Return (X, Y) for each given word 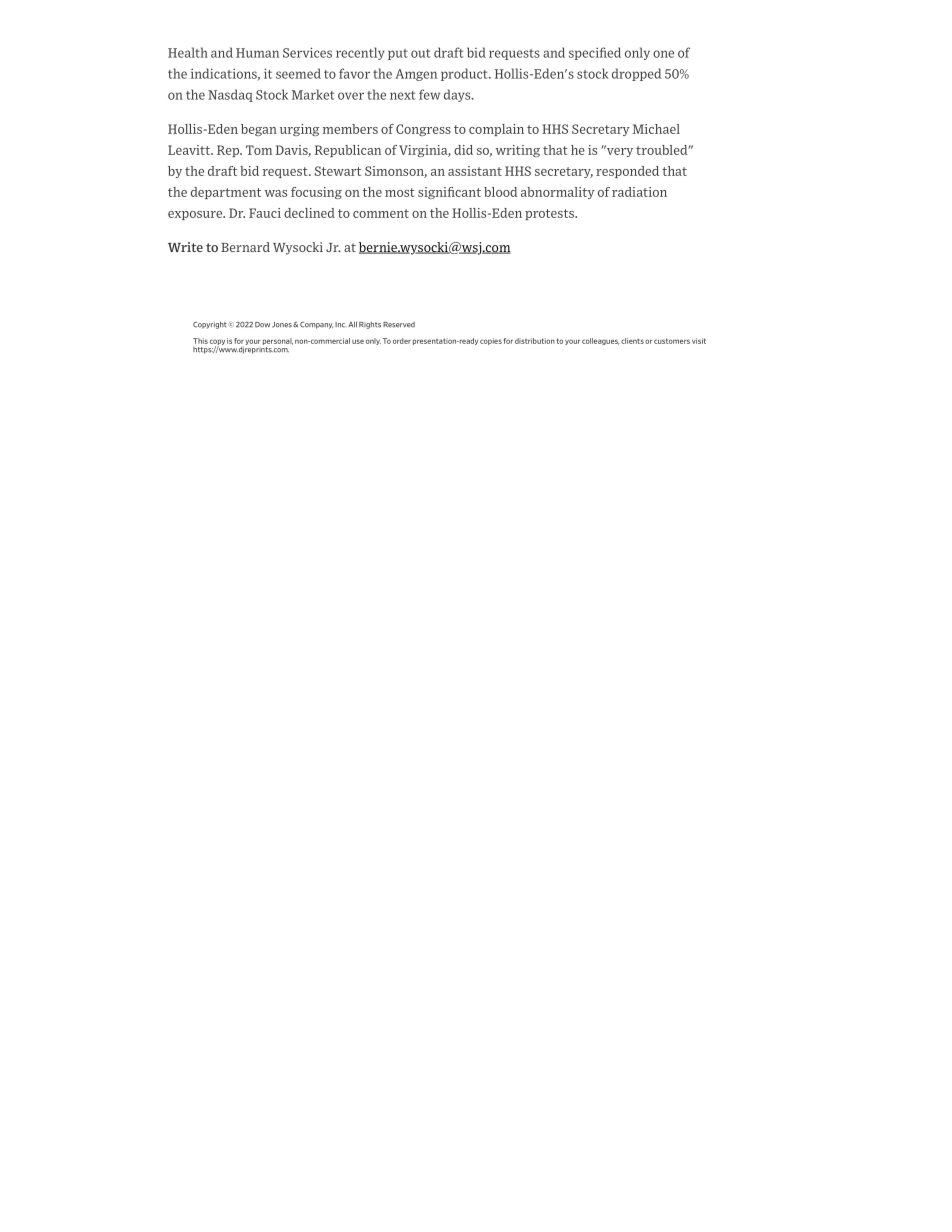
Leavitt (190, 150)
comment (381, 213)
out (420, 53)
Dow (262, 325)
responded (627, 172)
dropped (636, 74)
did (463, 150)
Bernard (245, 247)
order (402, 341)
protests (550, 214)
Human (257, 53)
